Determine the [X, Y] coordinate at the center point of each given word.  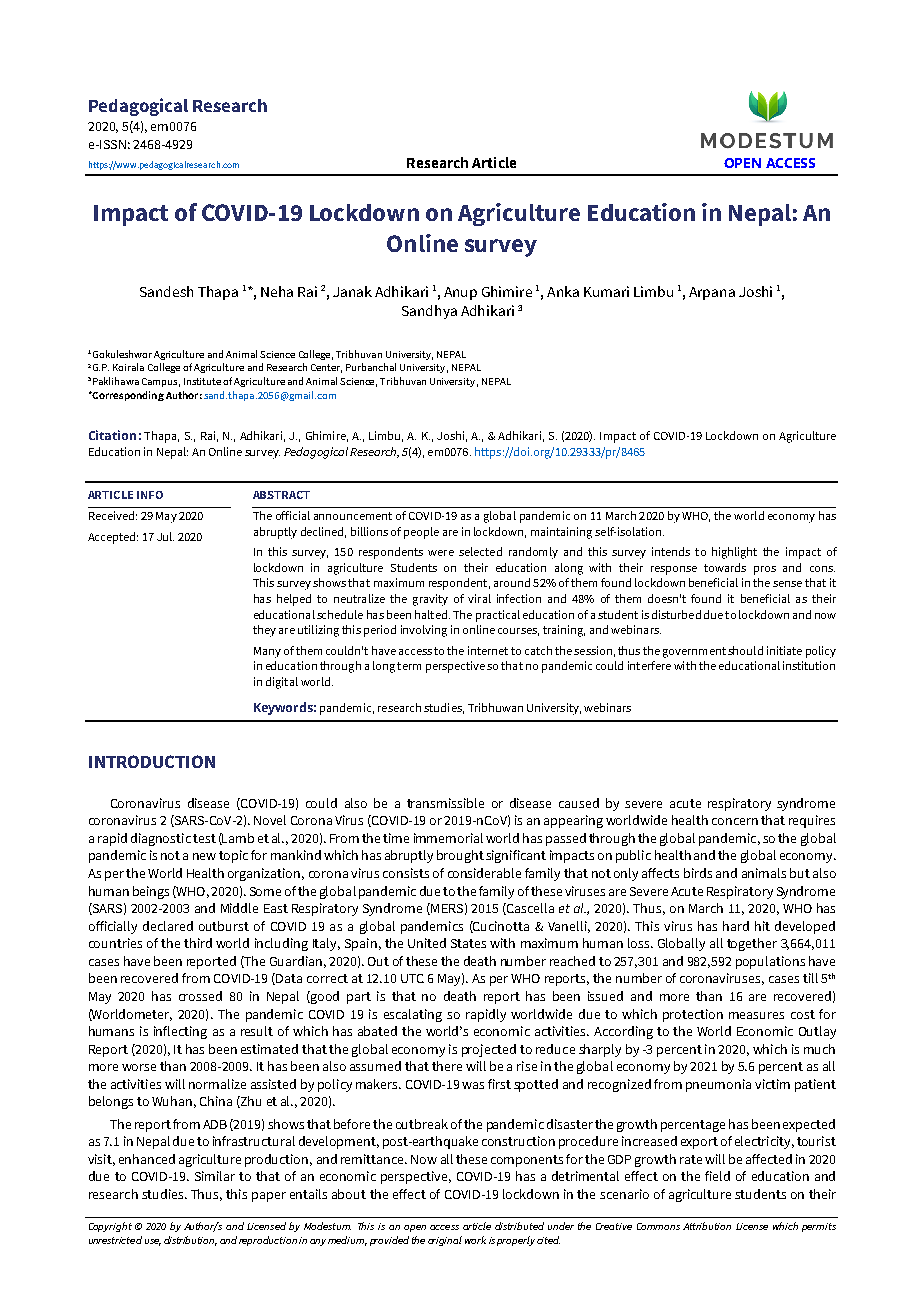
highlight [734, 553]
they [264, 631]
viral [479, 598]
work [475, 1240]
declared [168, 926]
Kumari [606, 291]
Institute [202, 381]
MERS [446, 909]
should [745, 650]
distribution [190, 1241]
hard [736, 926]
